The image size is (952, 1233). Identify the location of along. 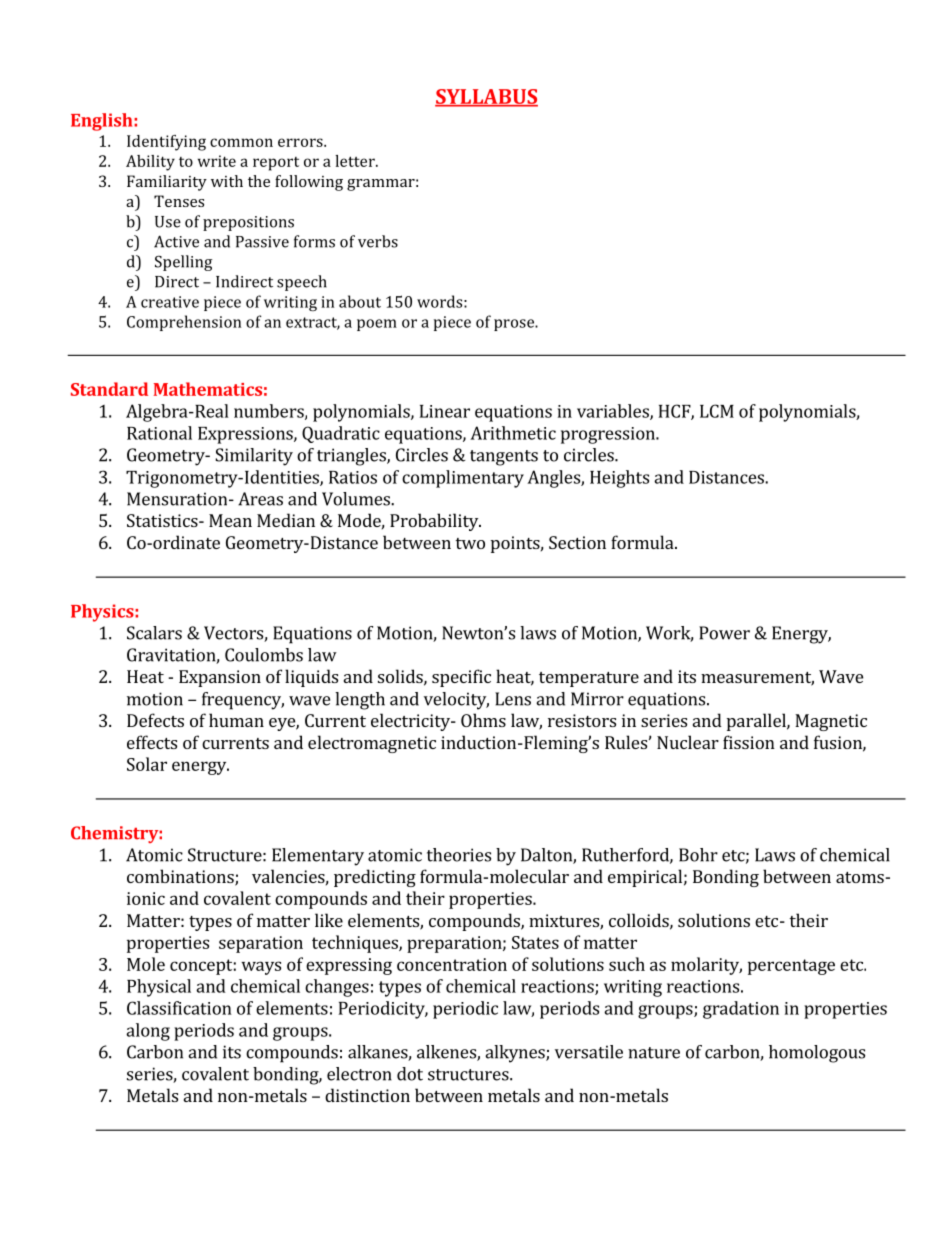
(148, 1032).
